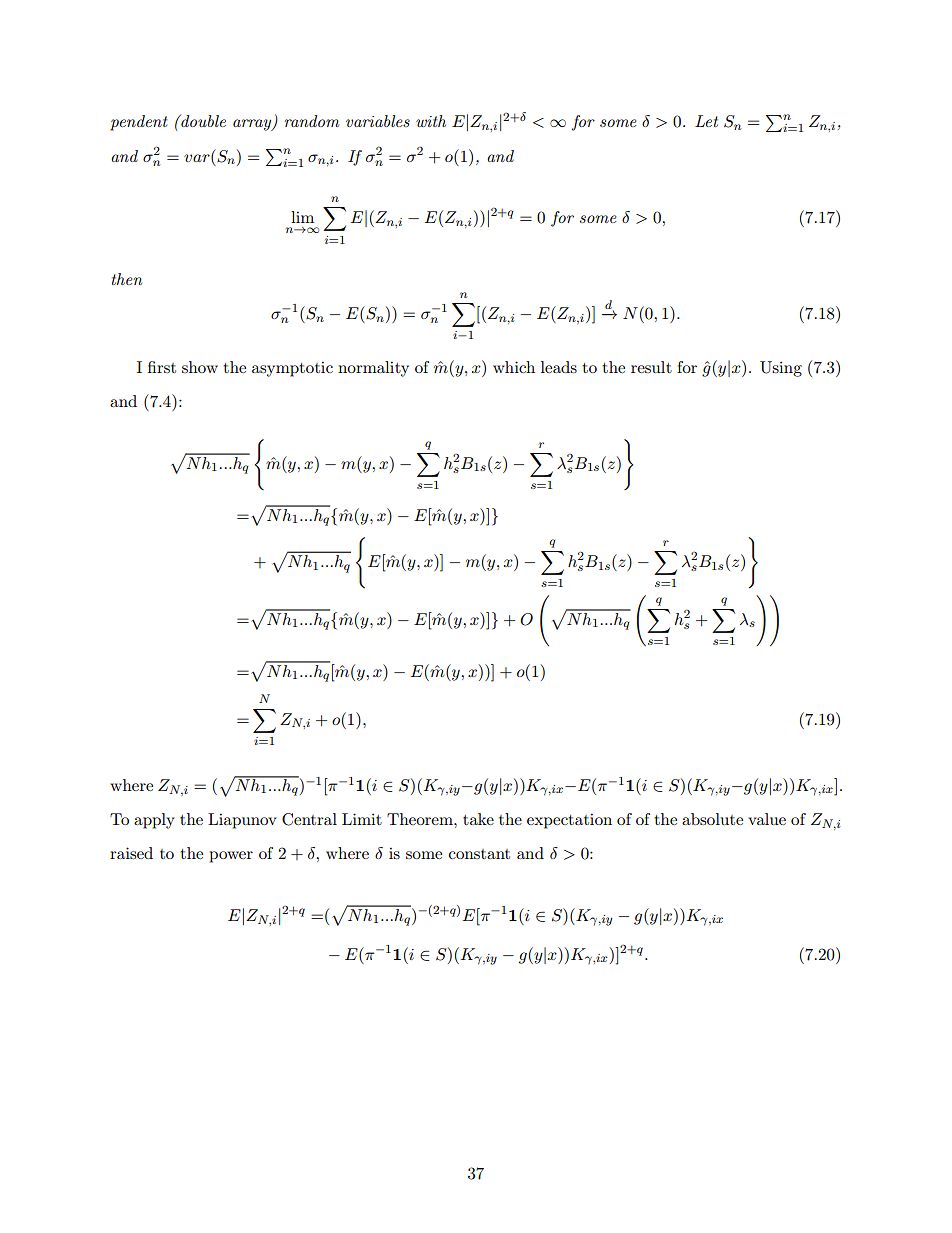 This page has width=952, height=1233. I want to click on with, so click(431, 121).
